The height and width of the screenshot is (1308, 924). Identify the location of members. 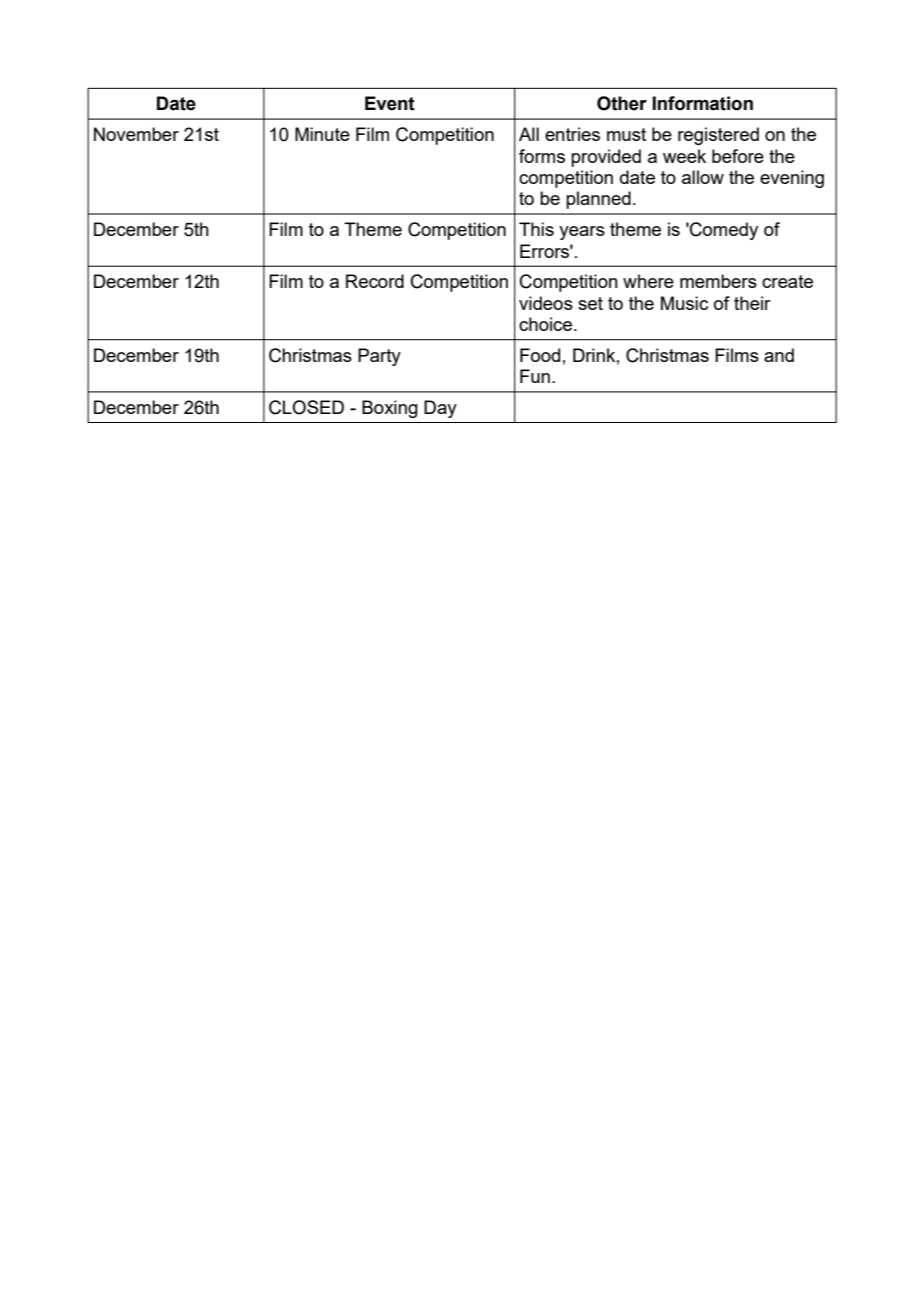
(718, 281).
